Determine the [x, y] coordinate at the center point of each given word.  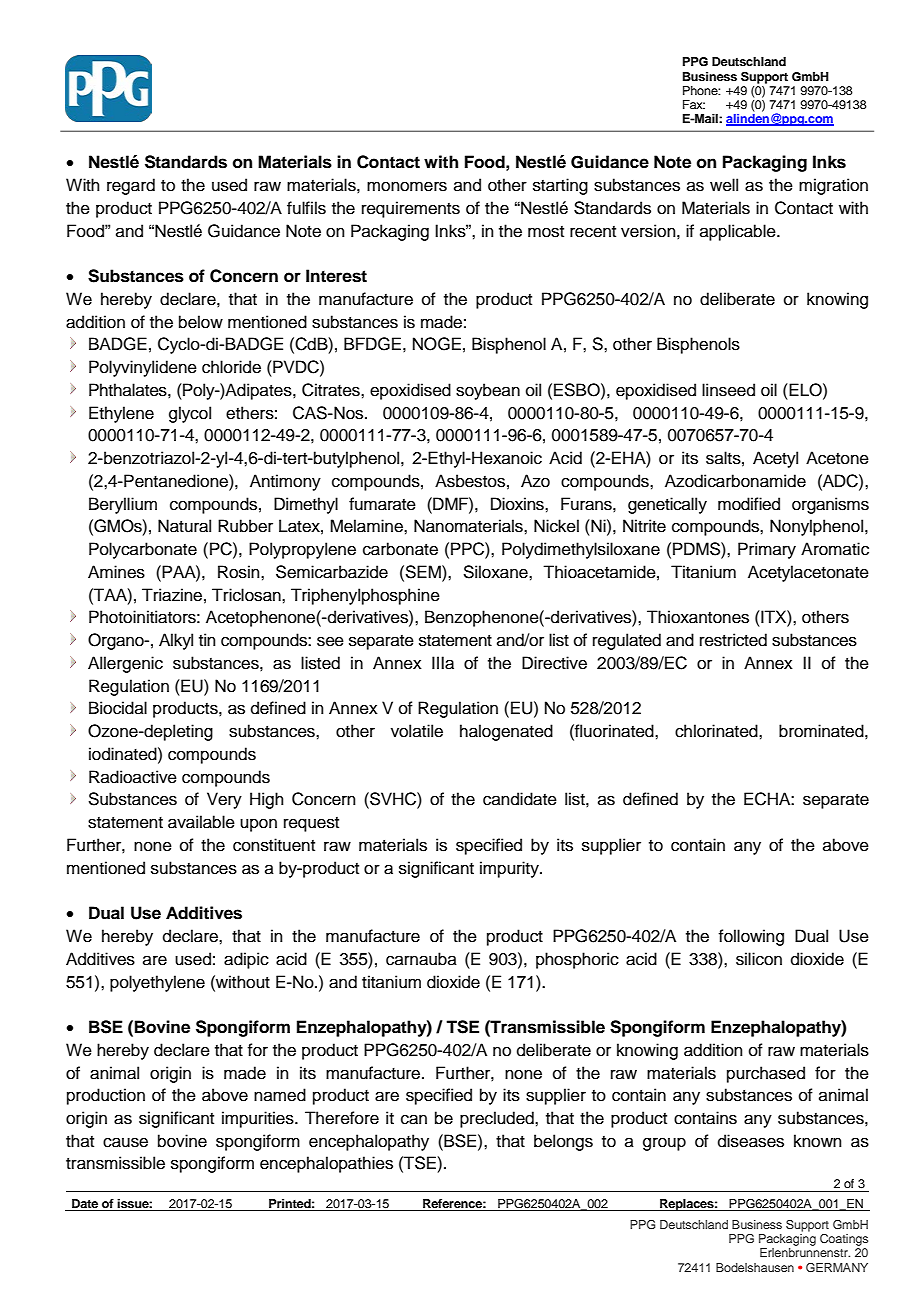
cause [125, 1142]
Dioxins [518, 504]
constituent [274, 845]
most [546, 232]
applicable [739, 232]
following [751, 937]
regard [131, 186]
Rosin [240, 572]
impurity [510, 869]
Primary [767, 550]
